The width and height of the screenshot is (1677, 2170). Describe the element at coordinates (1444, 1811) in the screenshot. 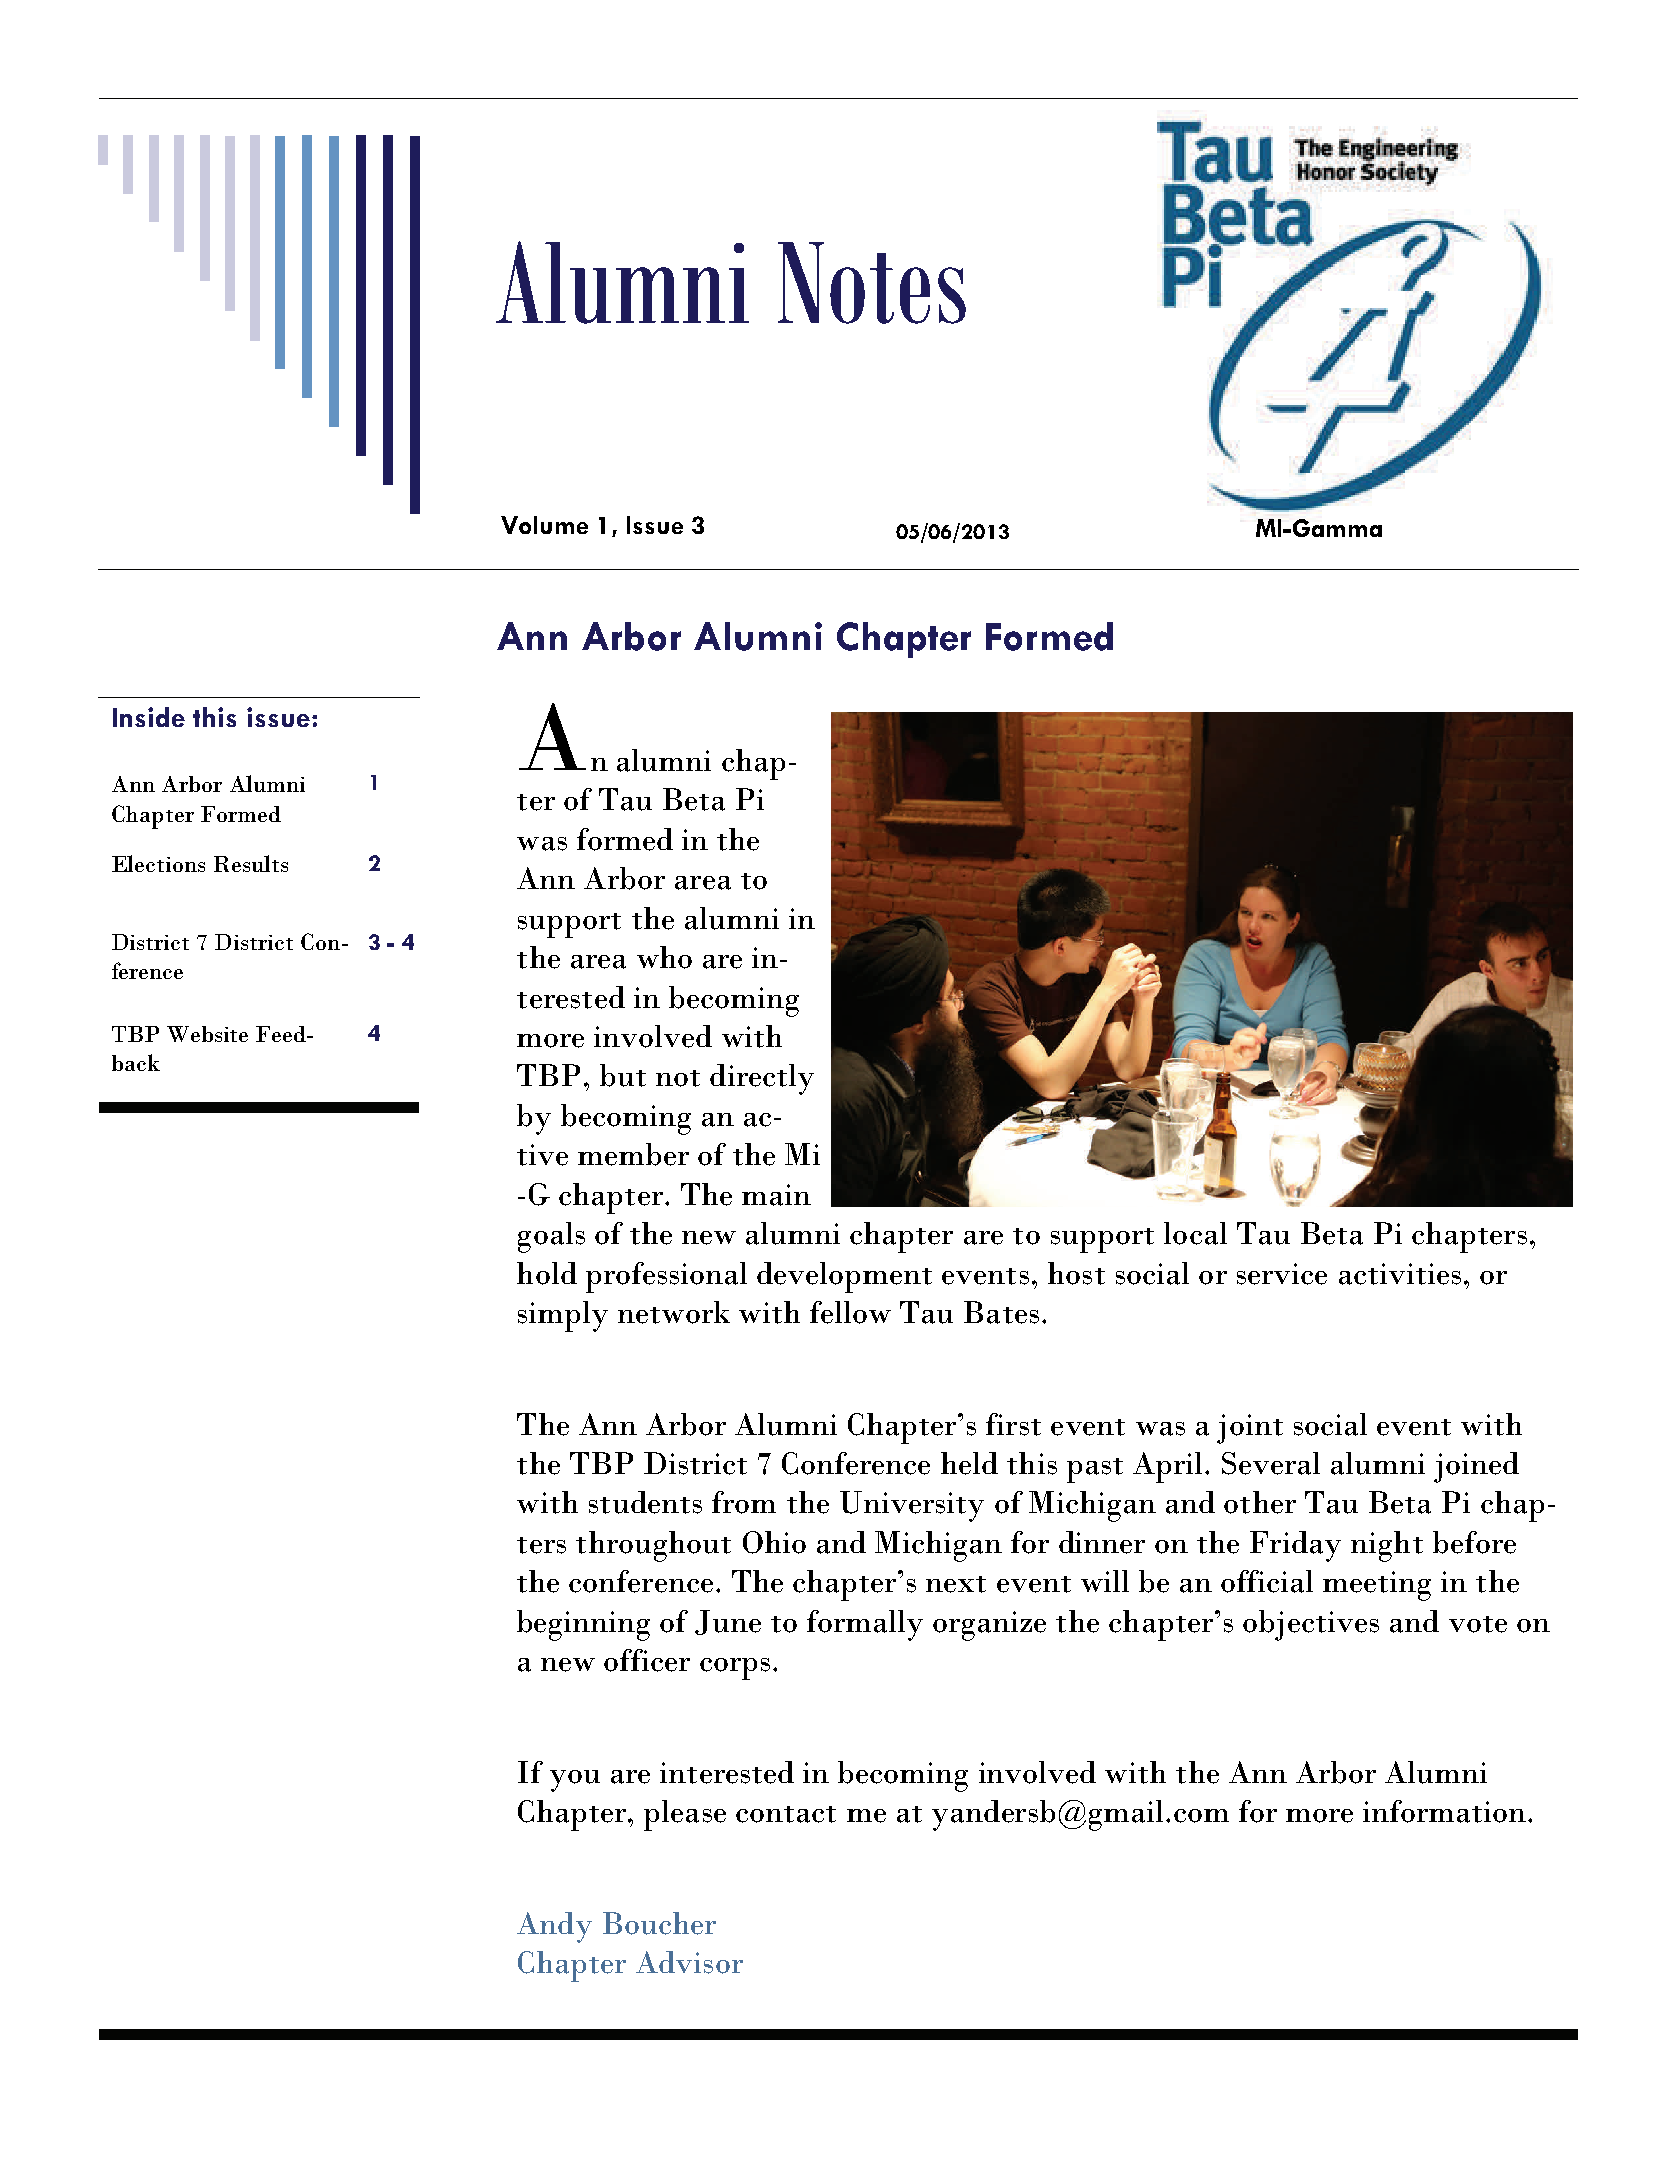

I see `information` at that location.
